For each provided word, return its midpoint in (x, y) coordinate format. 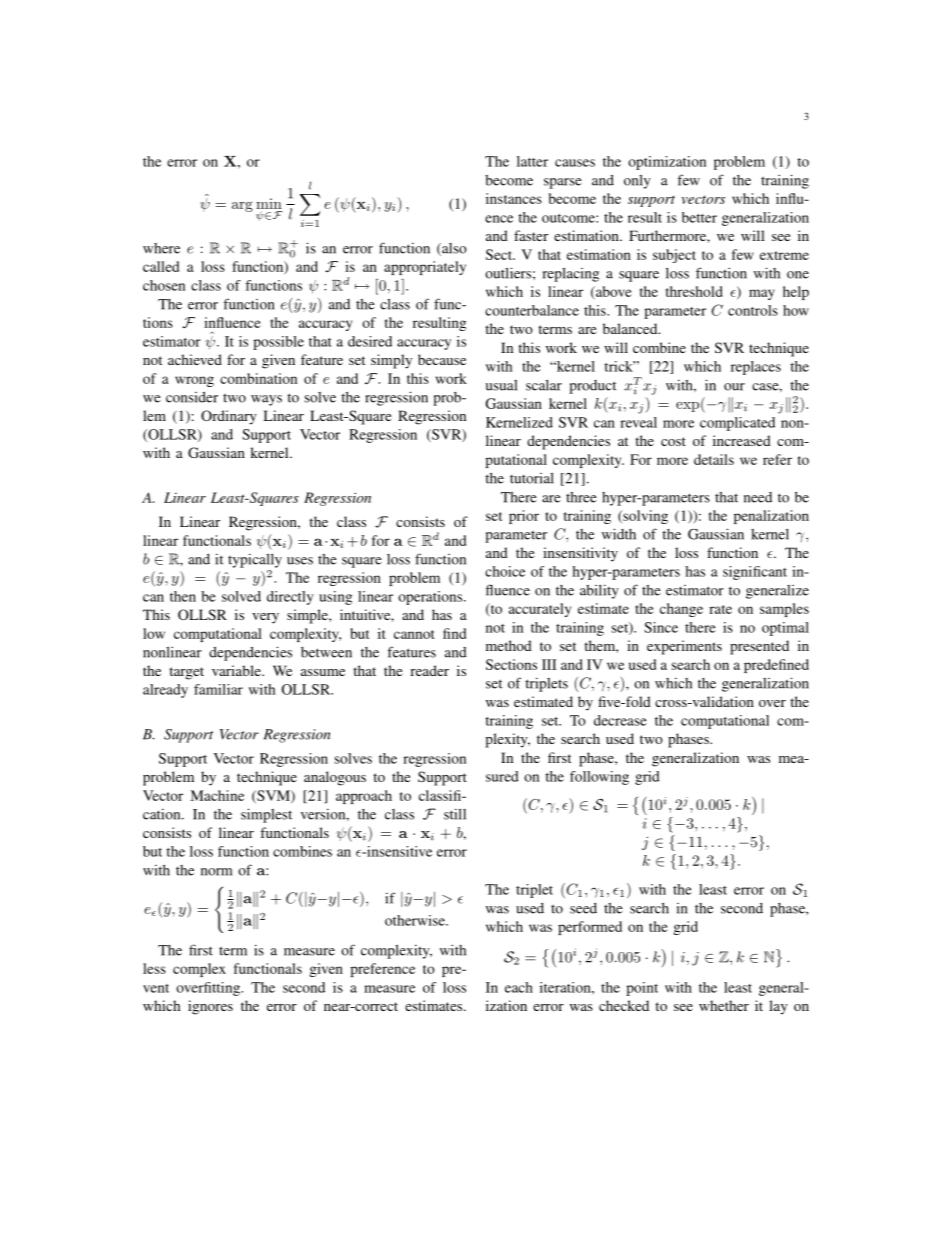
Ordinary (229, 417)
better (699, 217)
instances (514, 198)
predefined (776, 666)
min (269, 203)
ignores (210, 1007)
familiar (218, 689)
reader (429, 670)
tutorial (532, 478)
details (714, 459)
